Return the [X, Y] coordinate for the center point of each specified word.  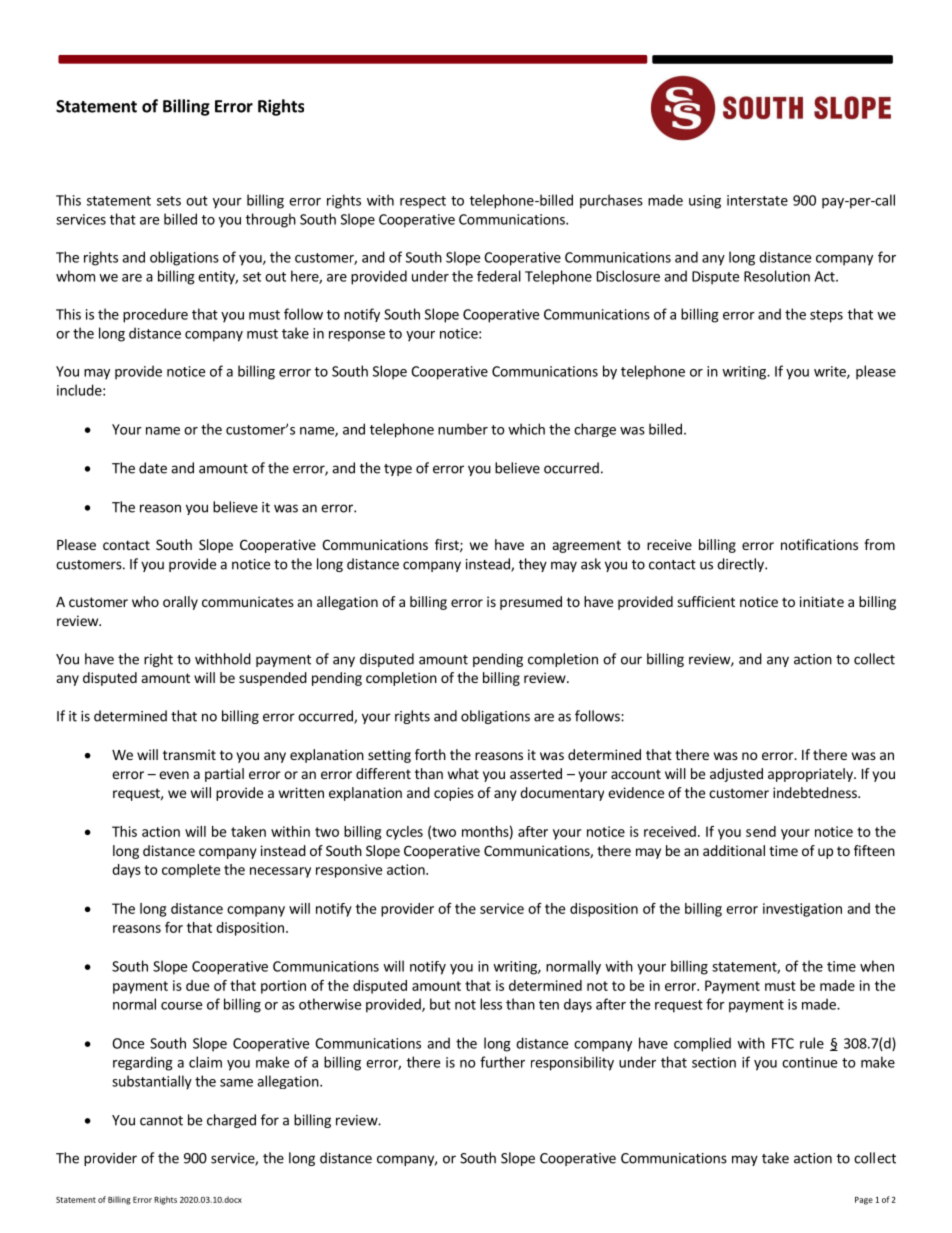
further [502, 1062]
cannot [161, 1121]
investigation [802, 910]
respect [423, 202]
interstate [757, 200]
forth [430, 754]
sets [169, 201]
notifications [819, 544]
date [153, 468]
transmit [189, 754]
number [463, 429]
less [491, 1004]
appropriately [811, 775]
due [197, 985]
